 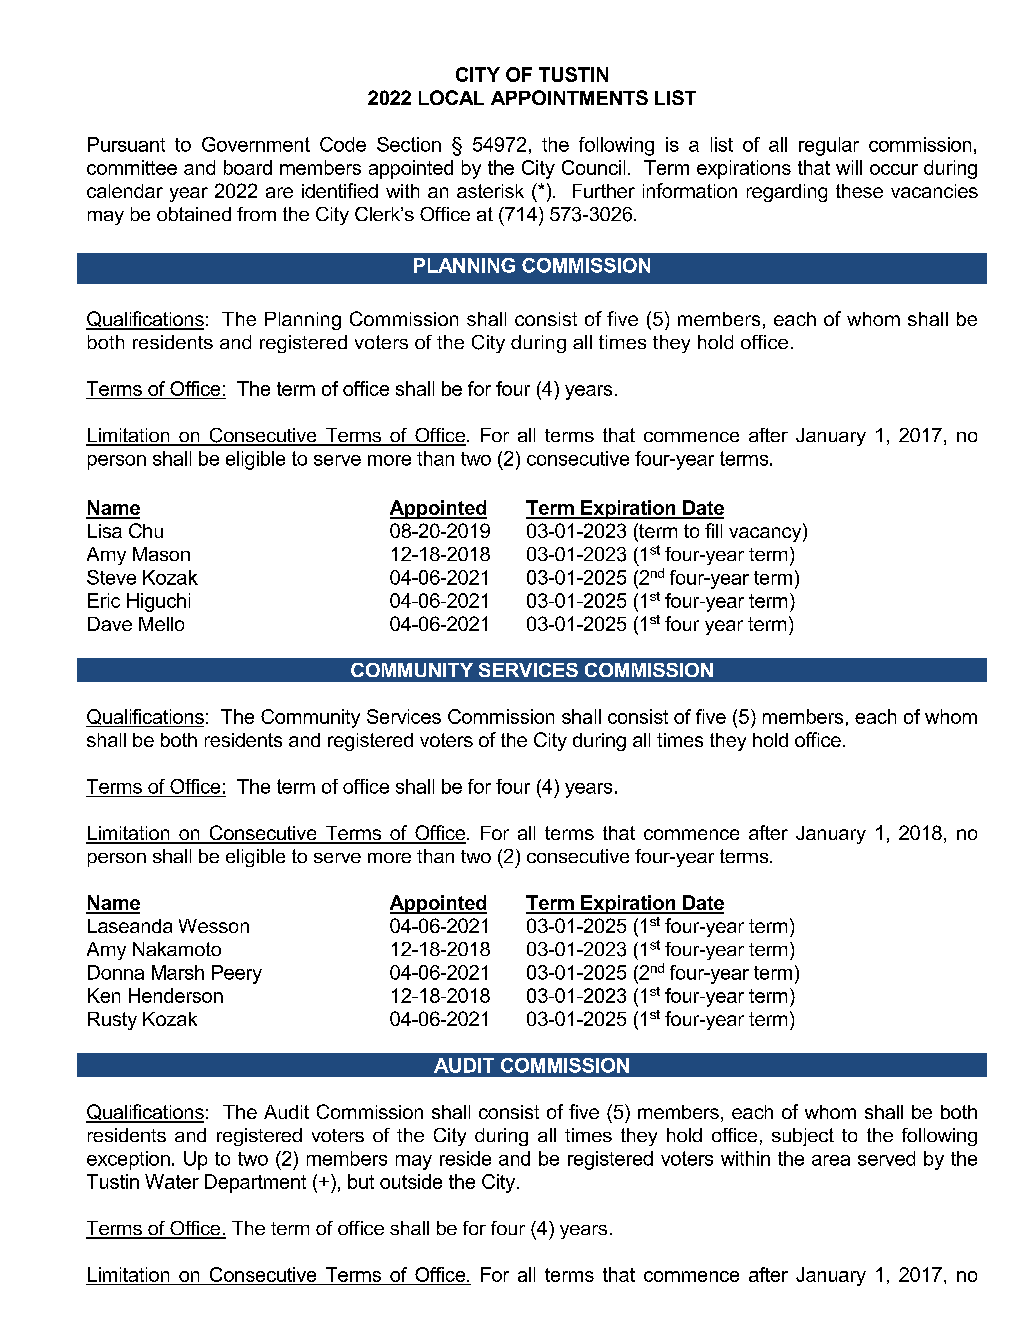 What do you see at coordinates (172, 1181) in the screenshot?
I see `Water` at bounding box center [172, 1181].
